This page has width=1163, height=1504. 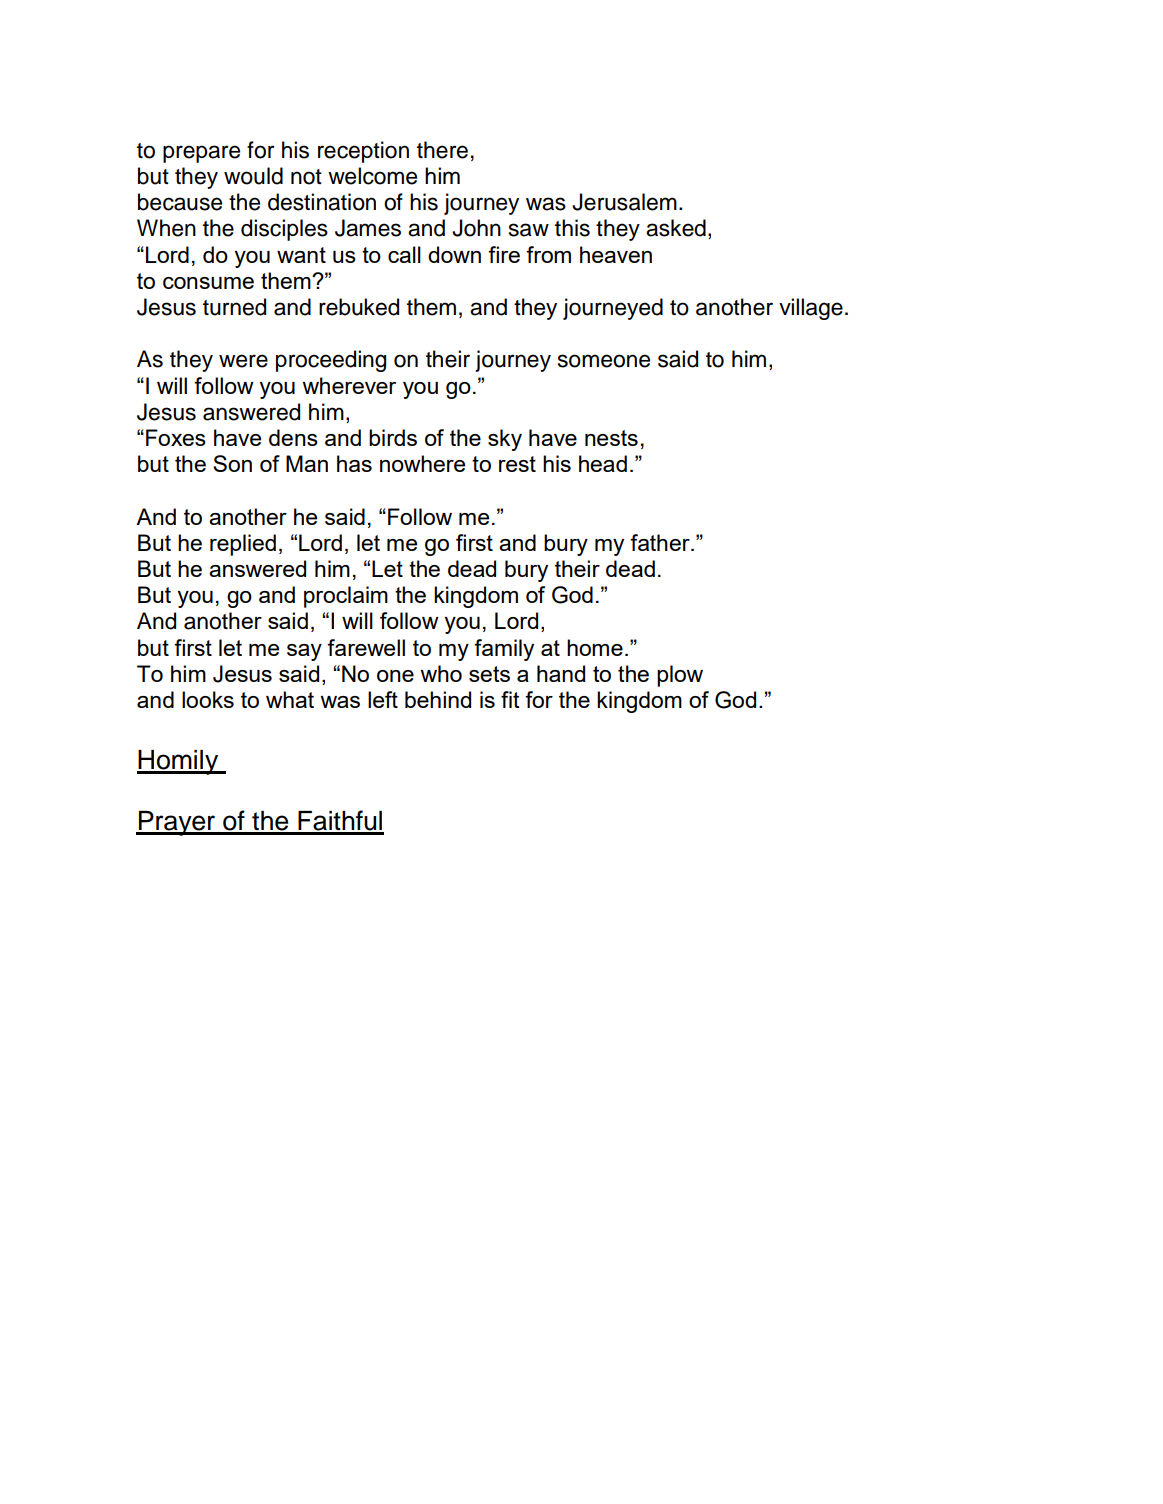 What do you see at coordinates (661, 542) in the page?
I see `father` at bounding box center [661, 542].
